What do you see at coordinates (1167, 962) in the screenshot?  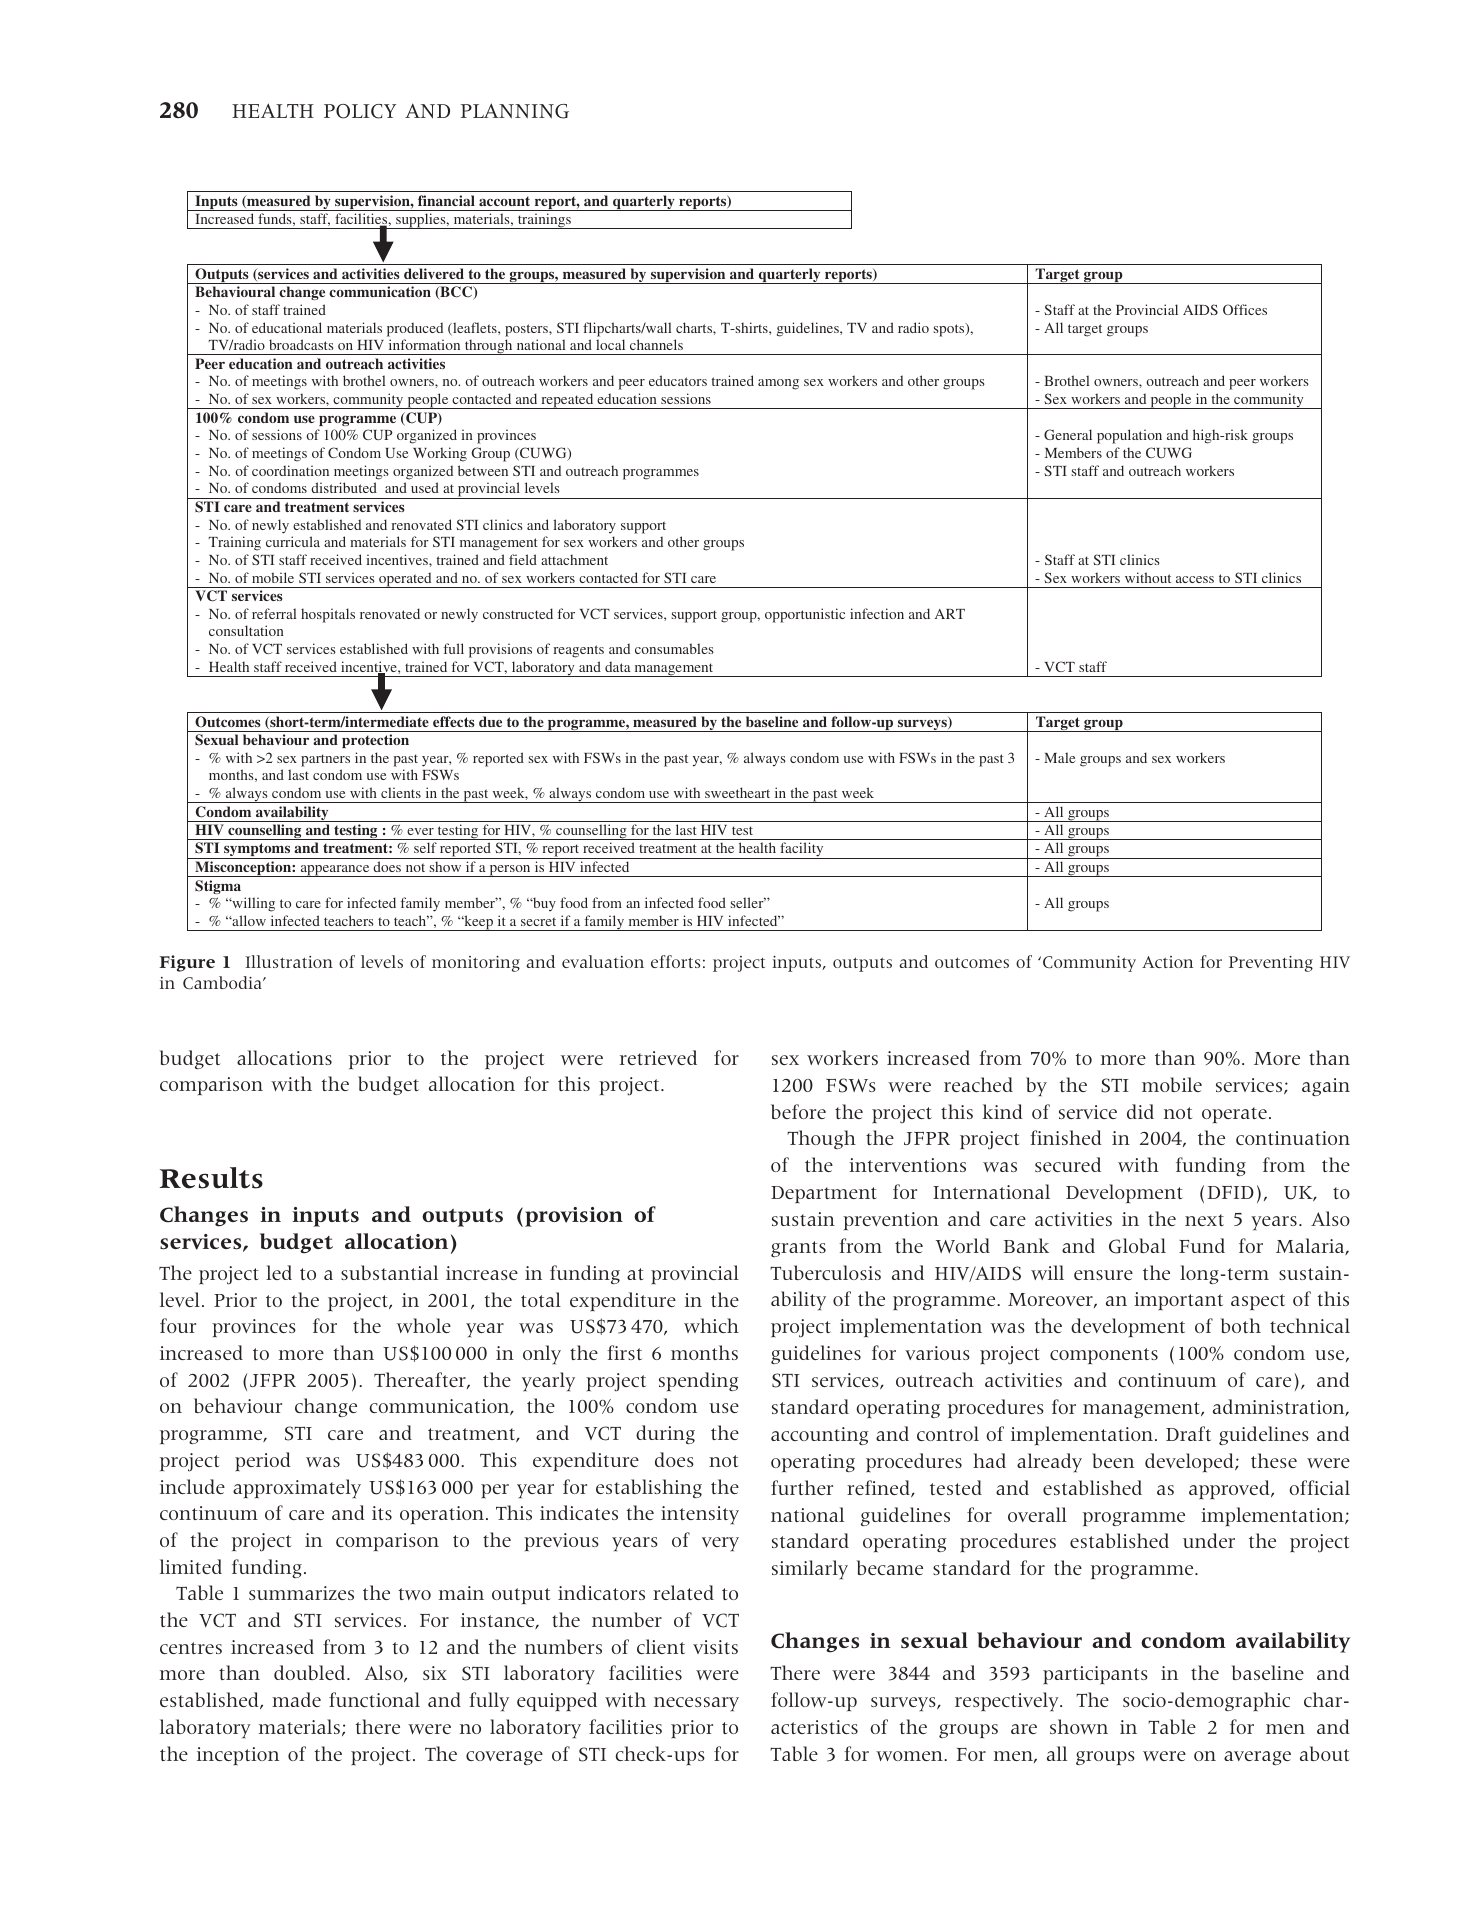 I see `Action` at bounding box center [1167, 962].
